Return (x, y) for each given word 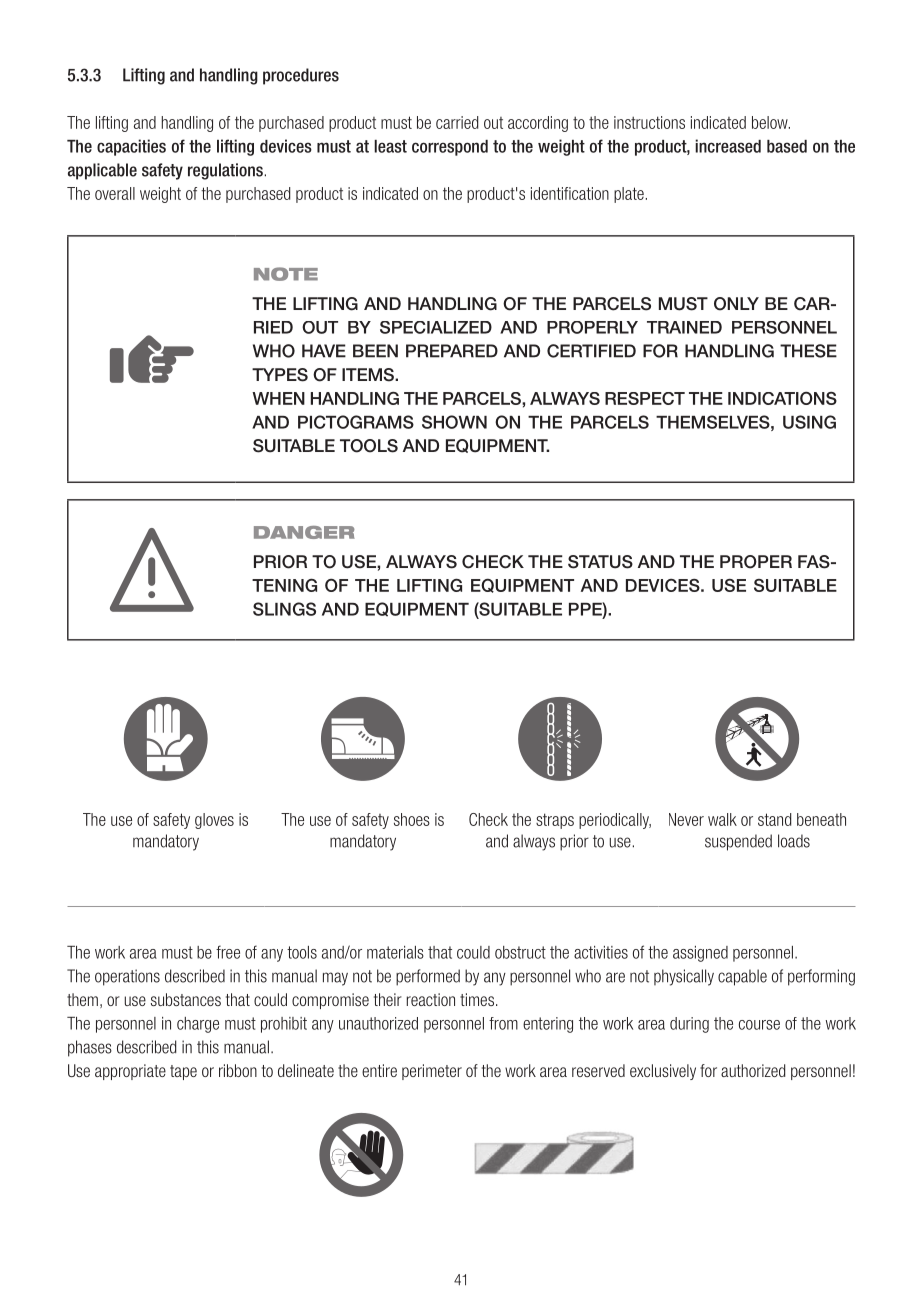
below (771, 122)
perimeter (432, 1072)
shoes (412, 819)
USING (809, 422)
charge (198, 1025)
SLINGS (284, 609)
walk (722, 819)
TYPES (280, 375)
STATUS (600, 562)
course (759, 1025)
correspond (450, 148)
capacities (131, 147)
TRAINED (684, 327)
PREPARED (452, 351)
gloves (214, 821)
